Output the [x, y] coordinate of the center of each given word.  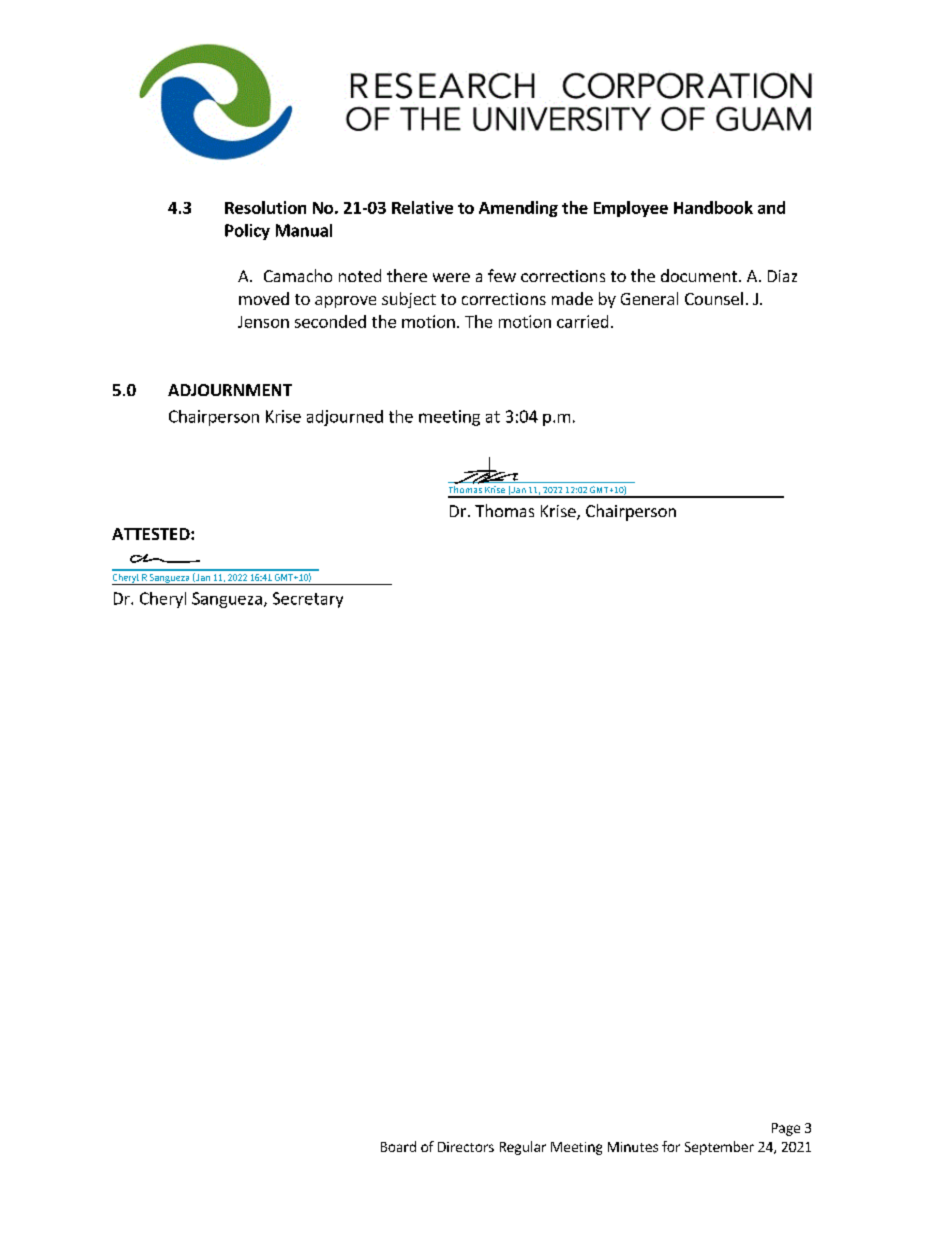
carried [582, 321]
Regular [523, 1148]
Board [398, 1146]
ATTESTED [152, 534]
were [451, 277]
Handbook [713, 207]
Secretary [308, 600]
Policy [247, 232]
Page [786, 1129]
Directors [466, 1147]
